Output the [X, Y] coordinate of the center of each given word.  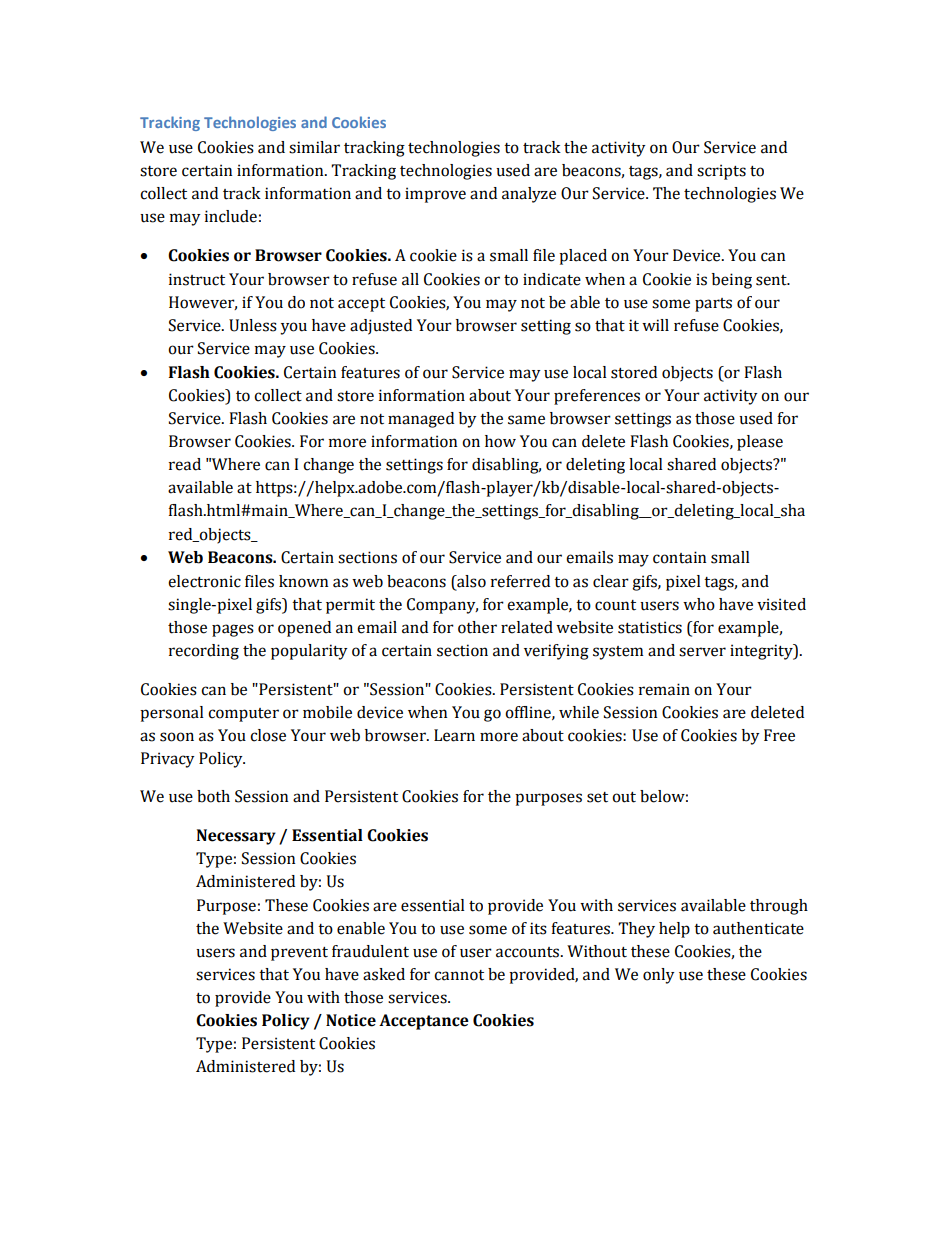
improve [435, 195]
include [231, 216]
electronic [204, 581]
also [470, 581]
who [699, 604]
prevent [299, 954]
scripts [721, 172]
